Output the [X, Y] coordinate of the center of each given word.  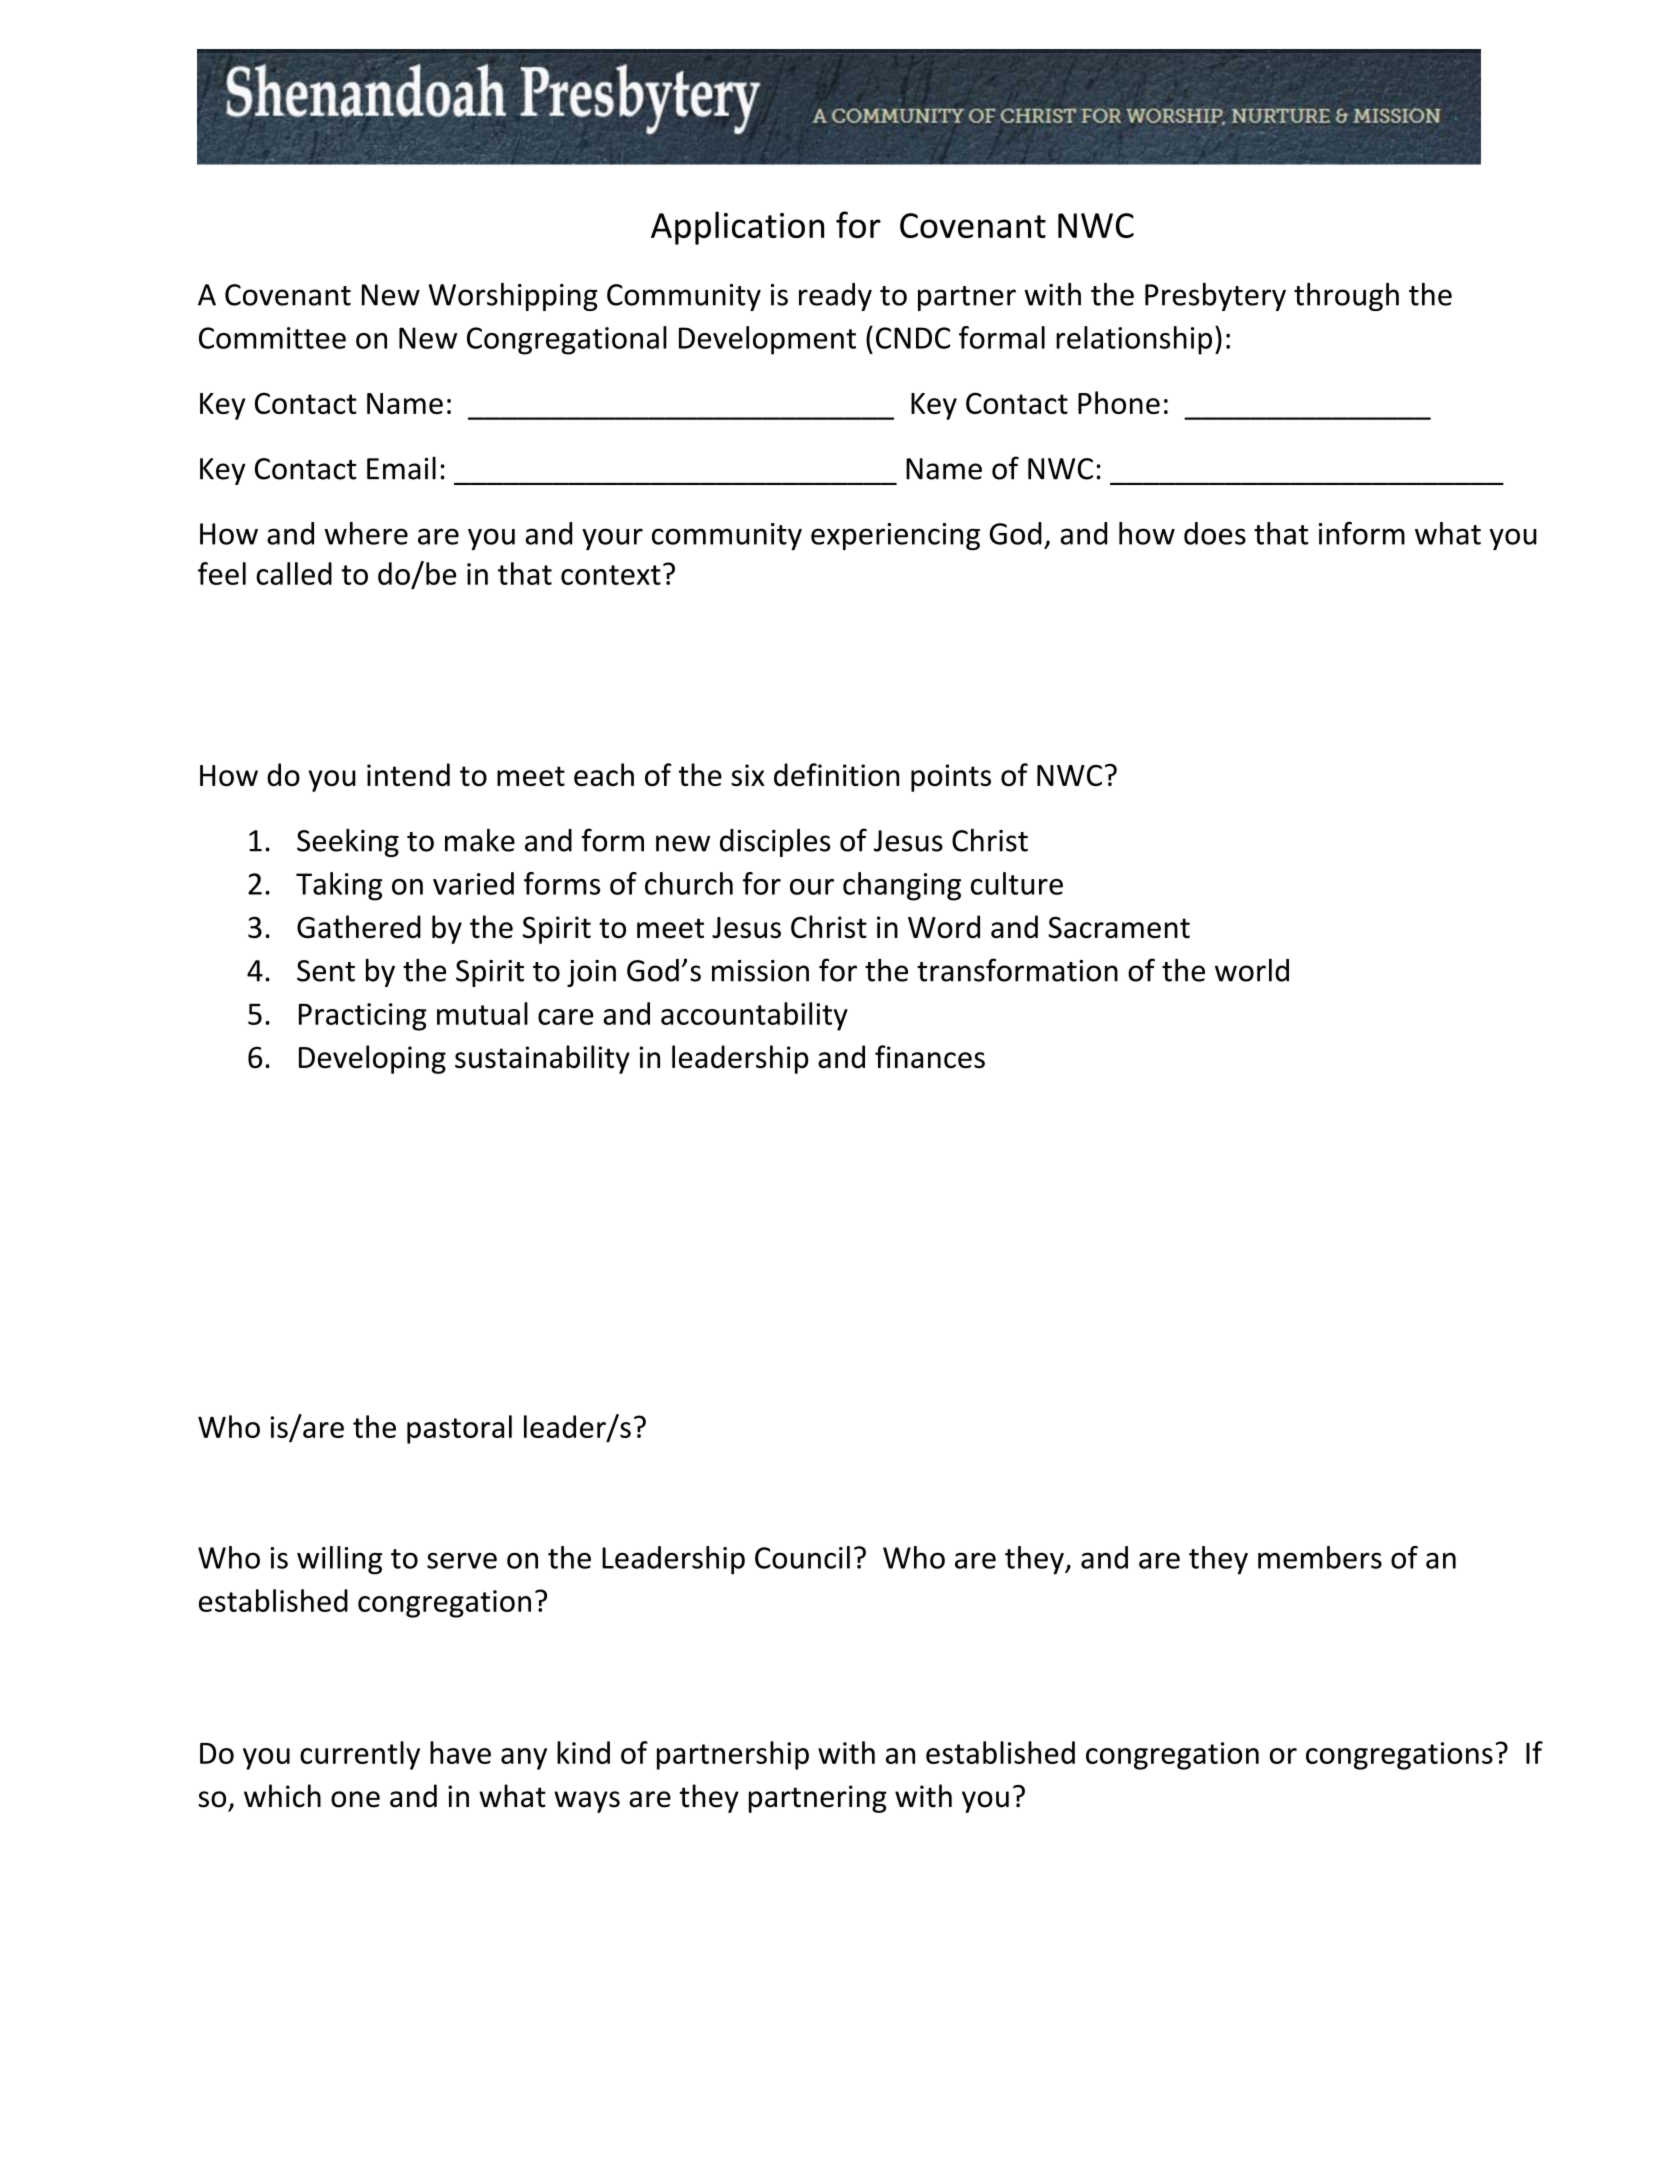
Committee [272, 338]
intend [408, 774]
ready [835, 297]
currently [360, 1755]
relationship [1134, 340]
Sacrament [1119, 928]
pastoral [459, 1429]
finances [930, 1057]
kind [583, 1752]
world [1252, 970]
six [748, 775]
